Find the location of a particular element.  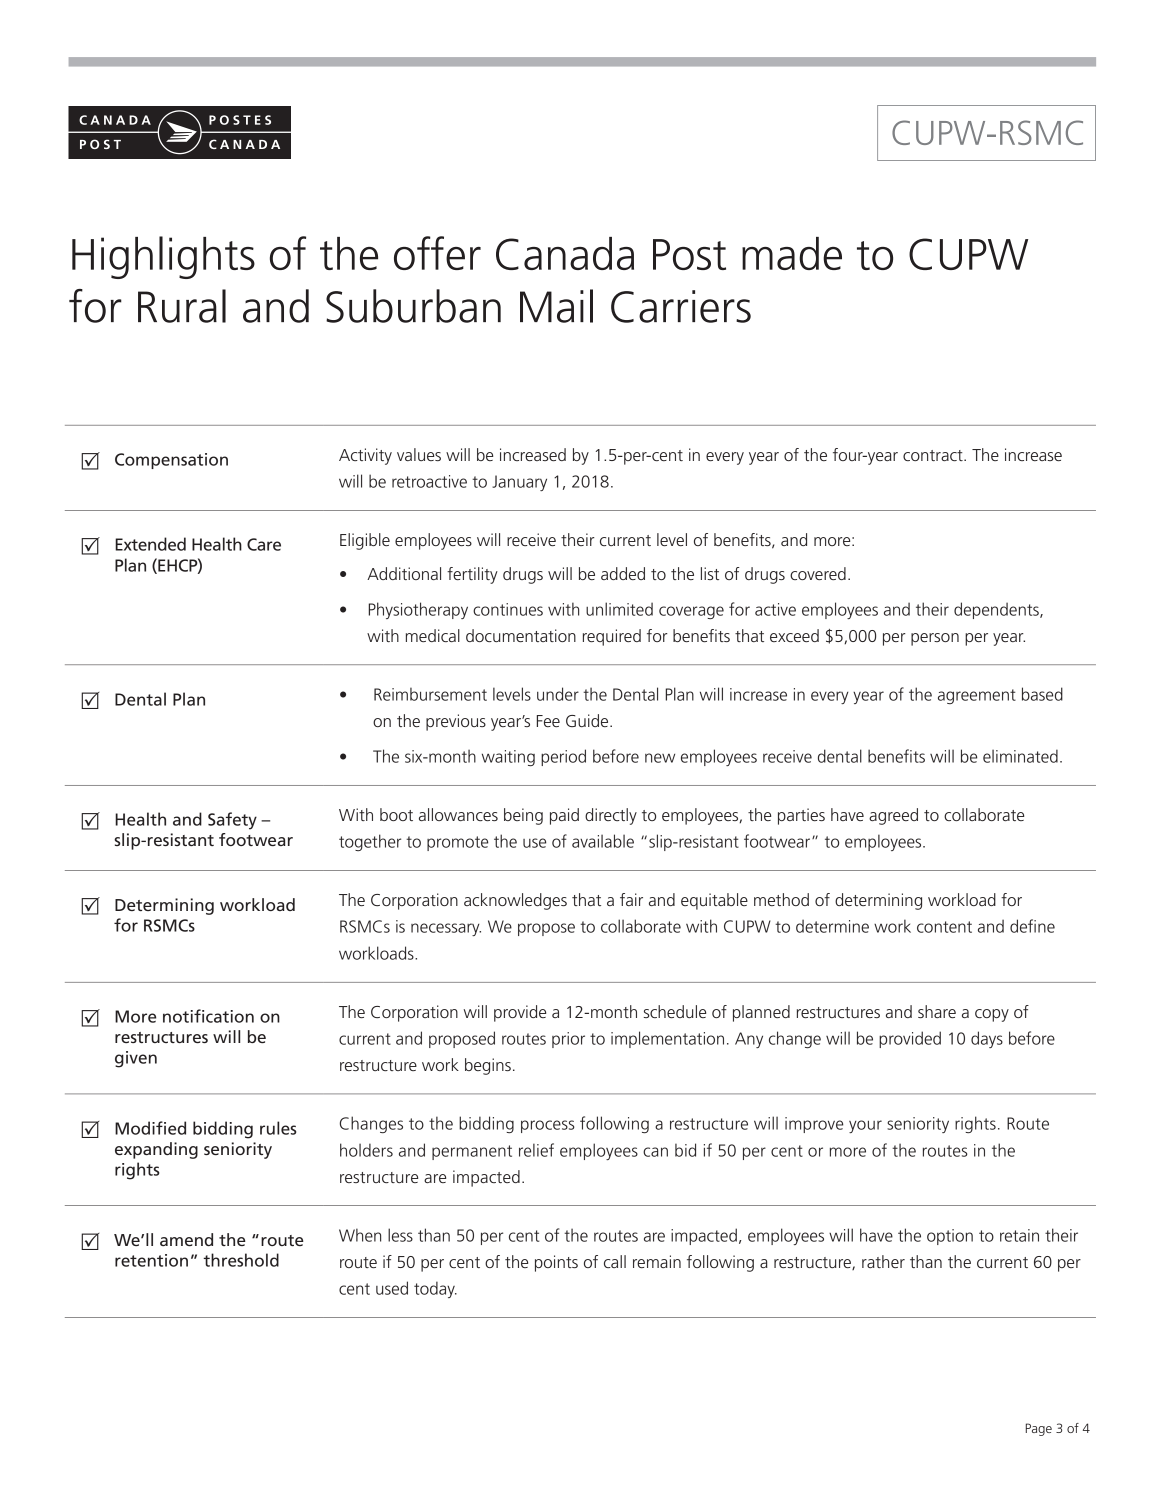

made is located at coordinates (792, 253).
